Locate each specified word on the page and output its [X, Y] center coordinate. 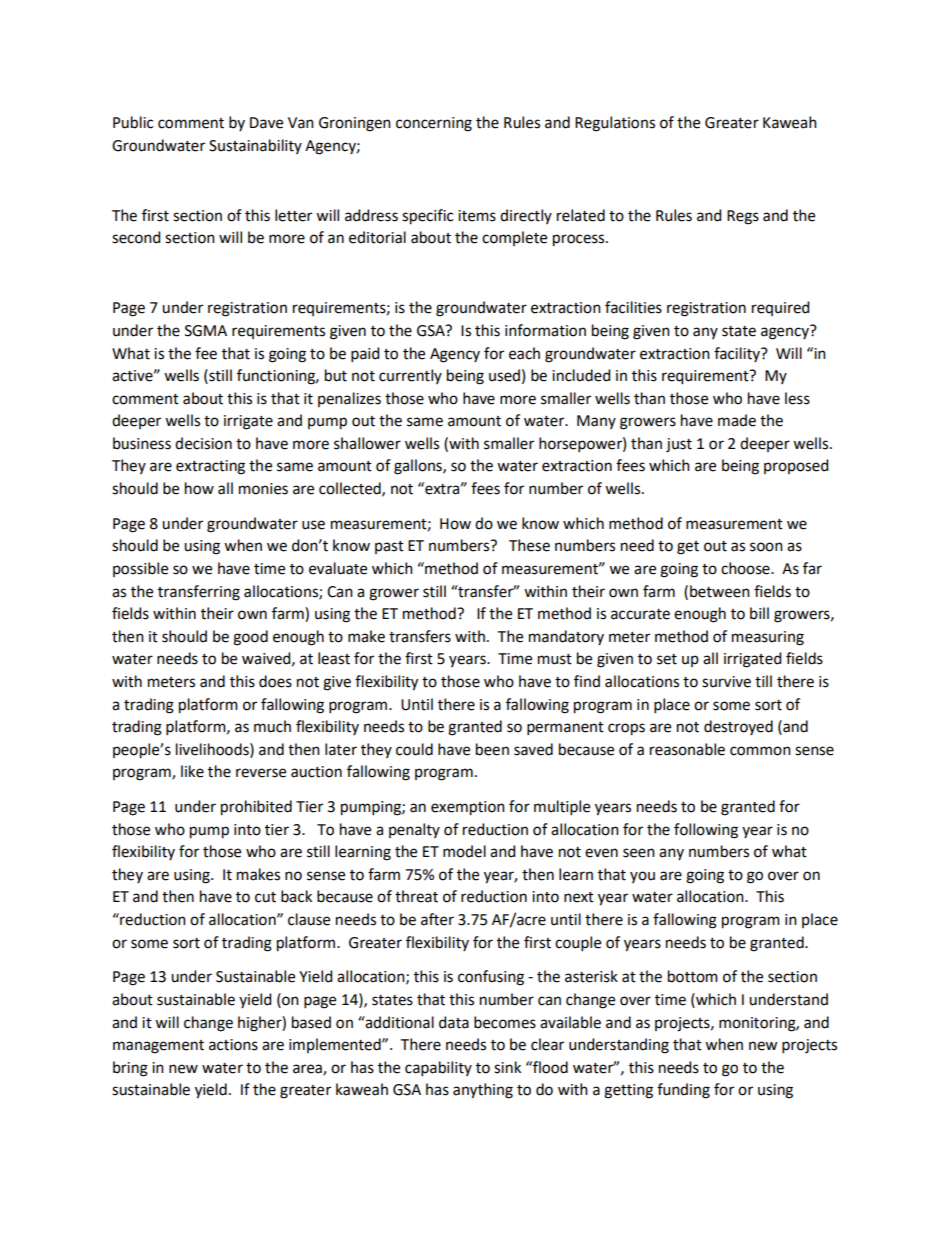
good [250, 638]
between [720, 591]
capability [438, 1068]
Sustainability [255, 146]
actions [233, 1045]
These [529, 545]
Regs [743, 217]
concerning [434, 124]
